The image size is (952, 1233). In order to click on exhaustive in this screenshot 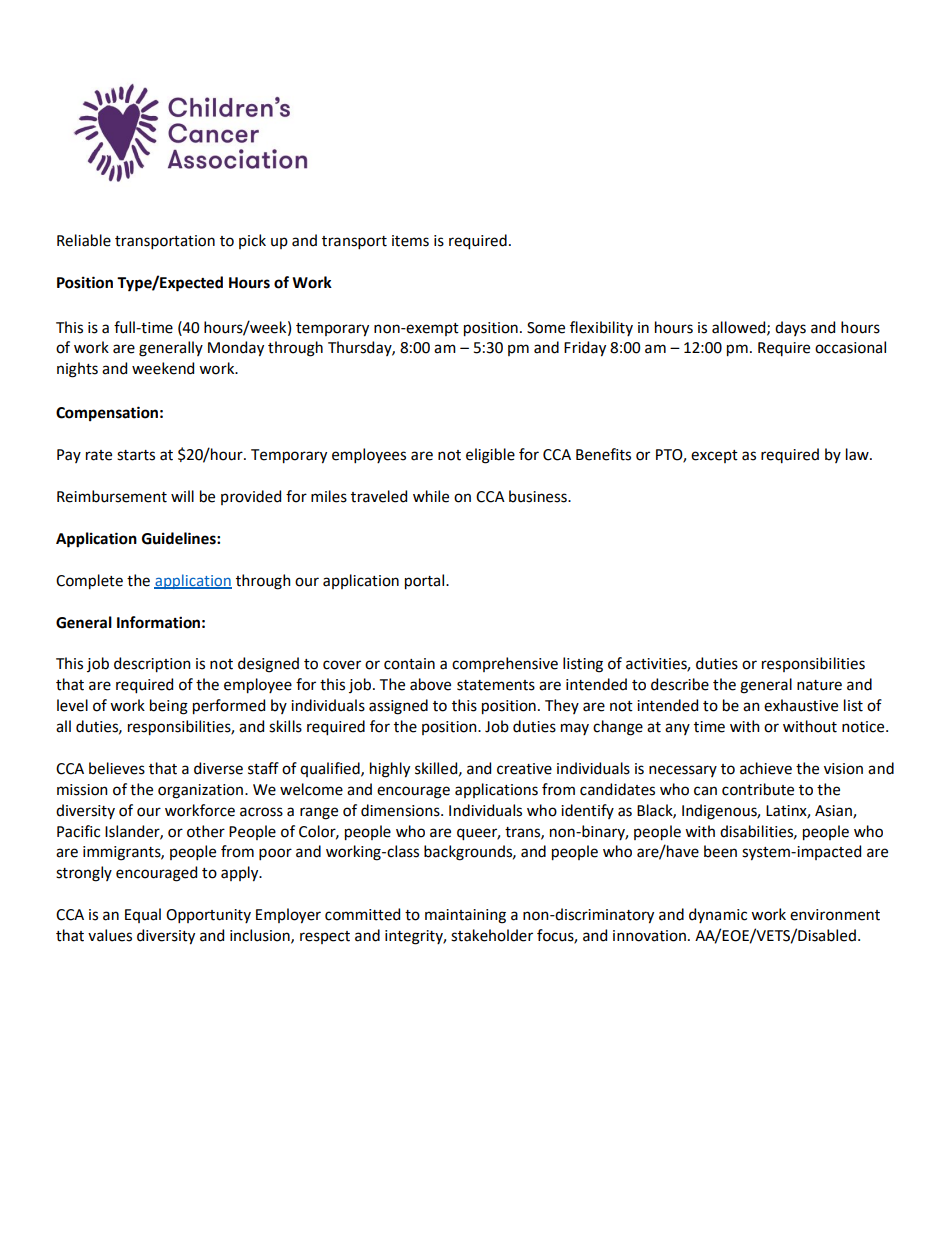, I will do `click(801, 705)`.
